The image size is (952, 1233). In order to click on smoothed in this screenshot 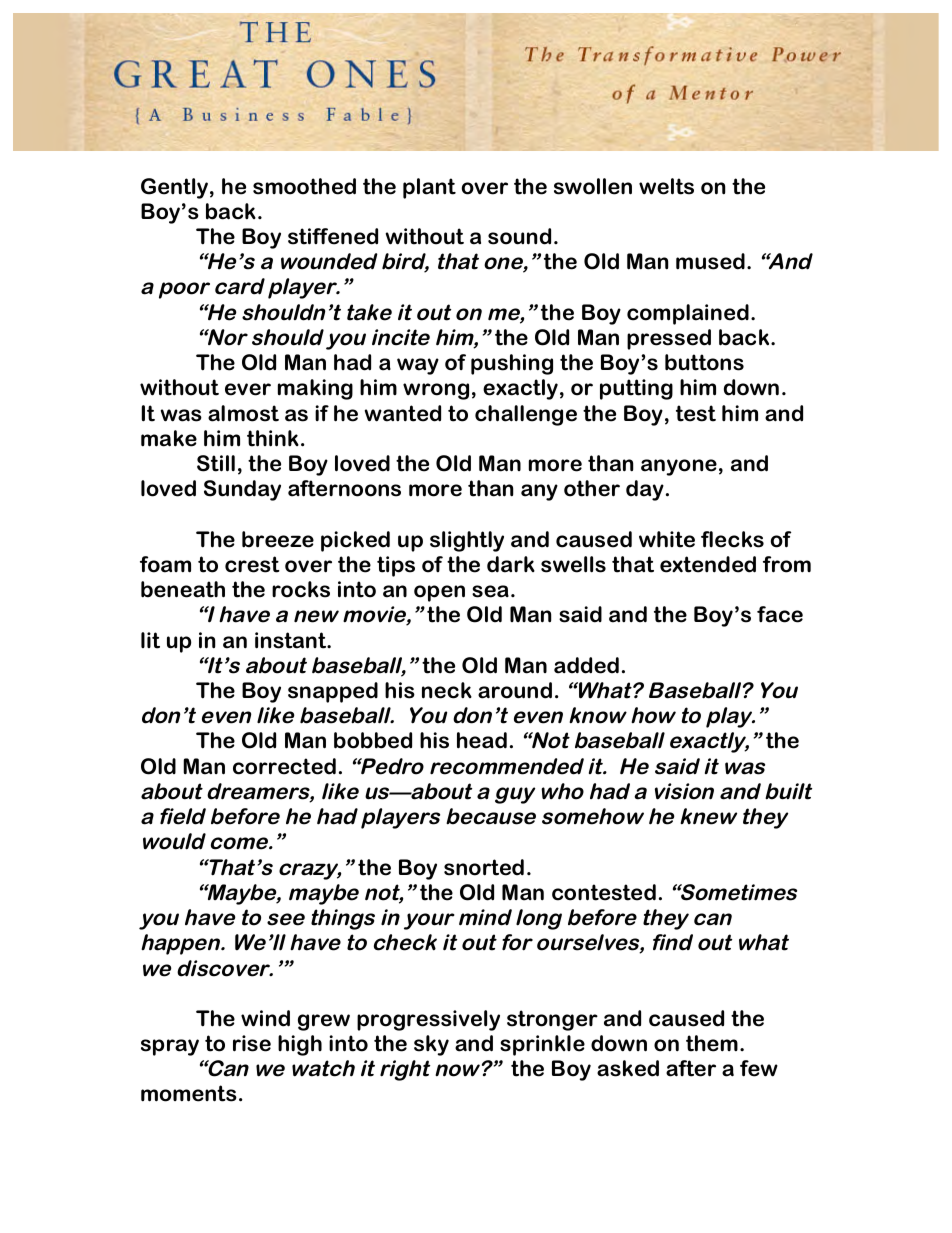, I will do `click(304, 186)`.
